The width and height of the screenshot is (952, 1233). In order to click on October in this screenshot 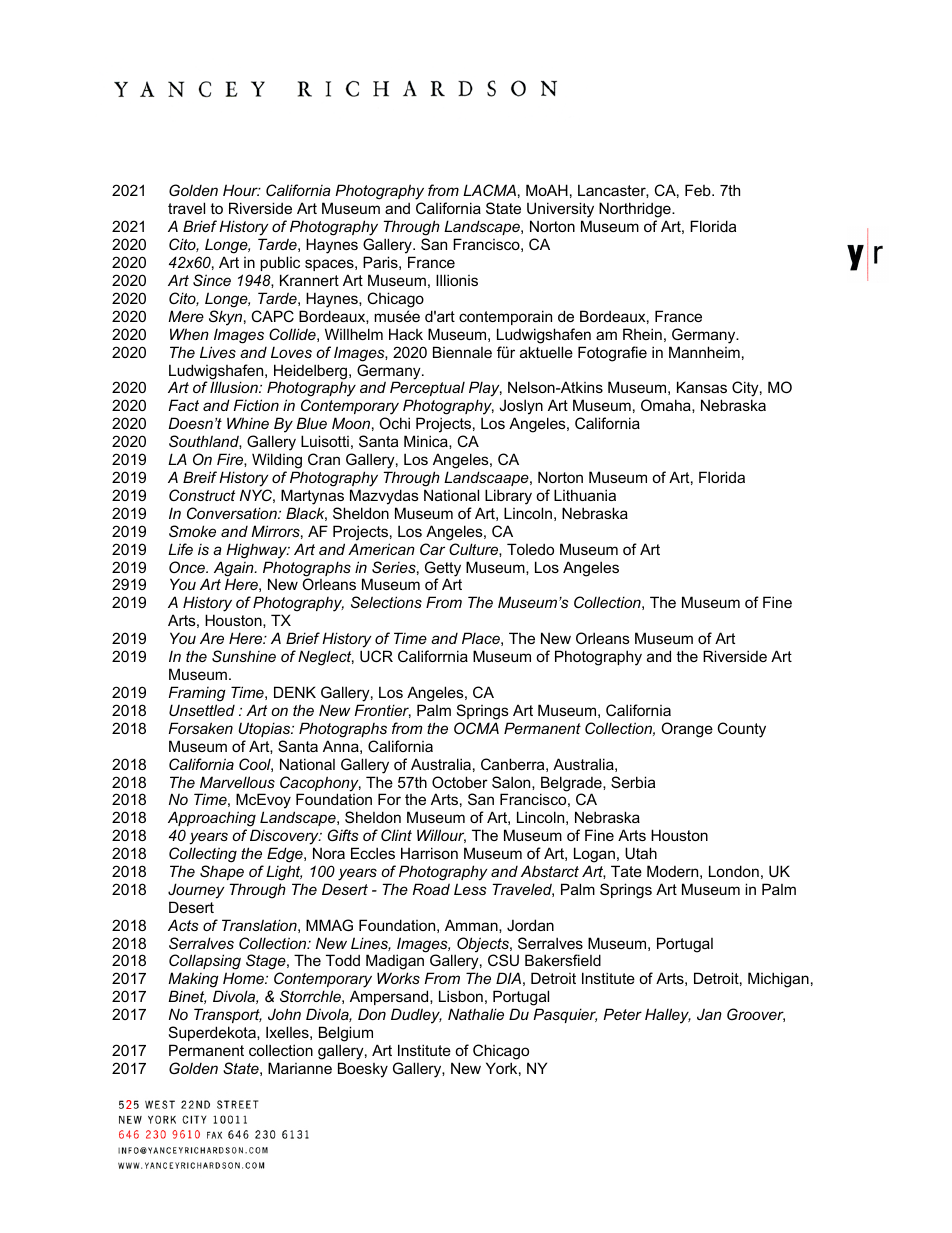, I will do `click(460, 782)`.
